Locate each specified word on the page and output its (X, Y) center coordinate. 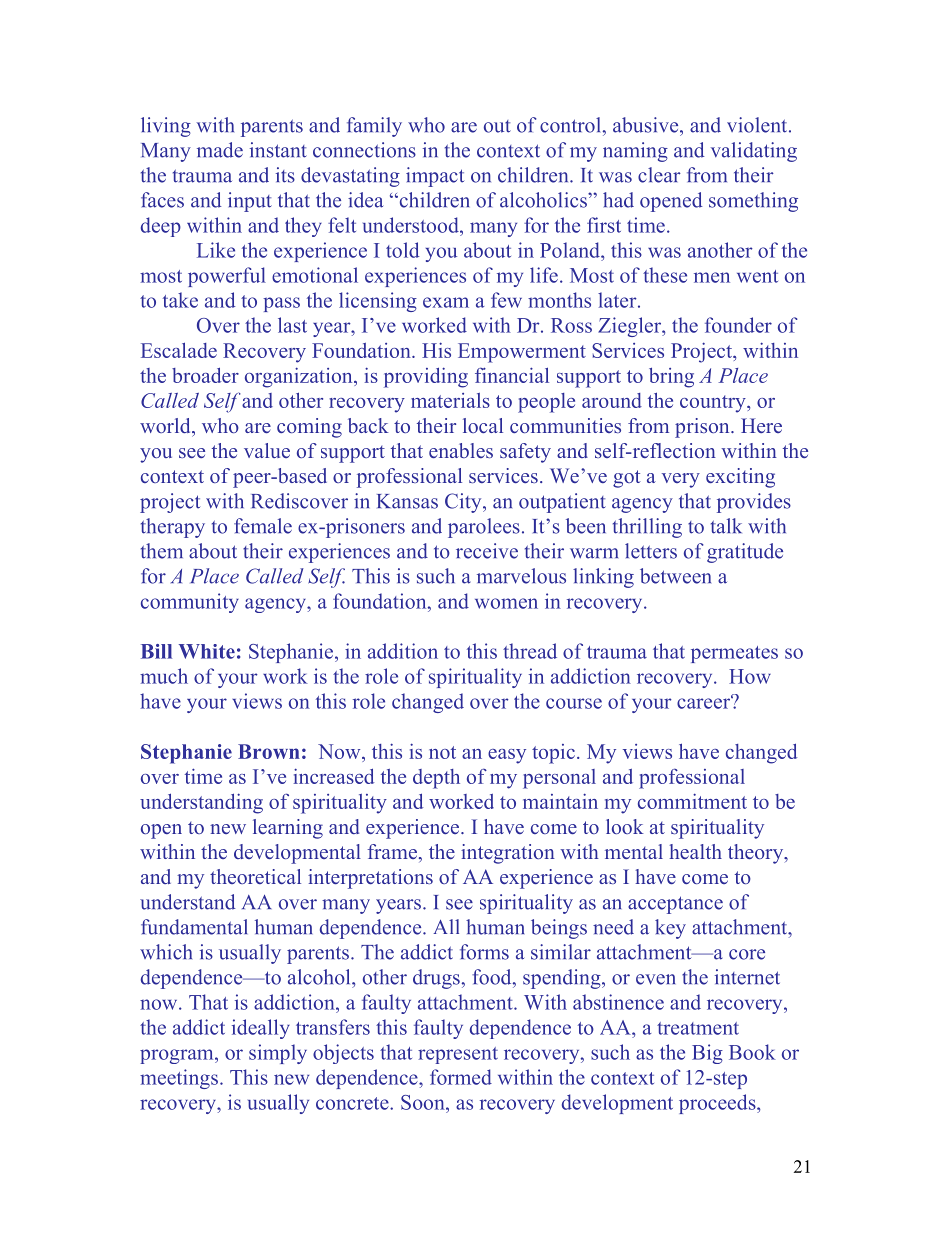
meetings (179, 1079)
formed (461, 1077)
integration (508, 854)
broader (205, 375)
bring (671, 378)
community (190, 603)
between (675, 576)
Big (707, 1054)
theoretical (255, 876)
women (506, 603)
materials (450, 400)
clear (659, 175)
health (695, 851)
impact (435, 177)
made (220, 150)
